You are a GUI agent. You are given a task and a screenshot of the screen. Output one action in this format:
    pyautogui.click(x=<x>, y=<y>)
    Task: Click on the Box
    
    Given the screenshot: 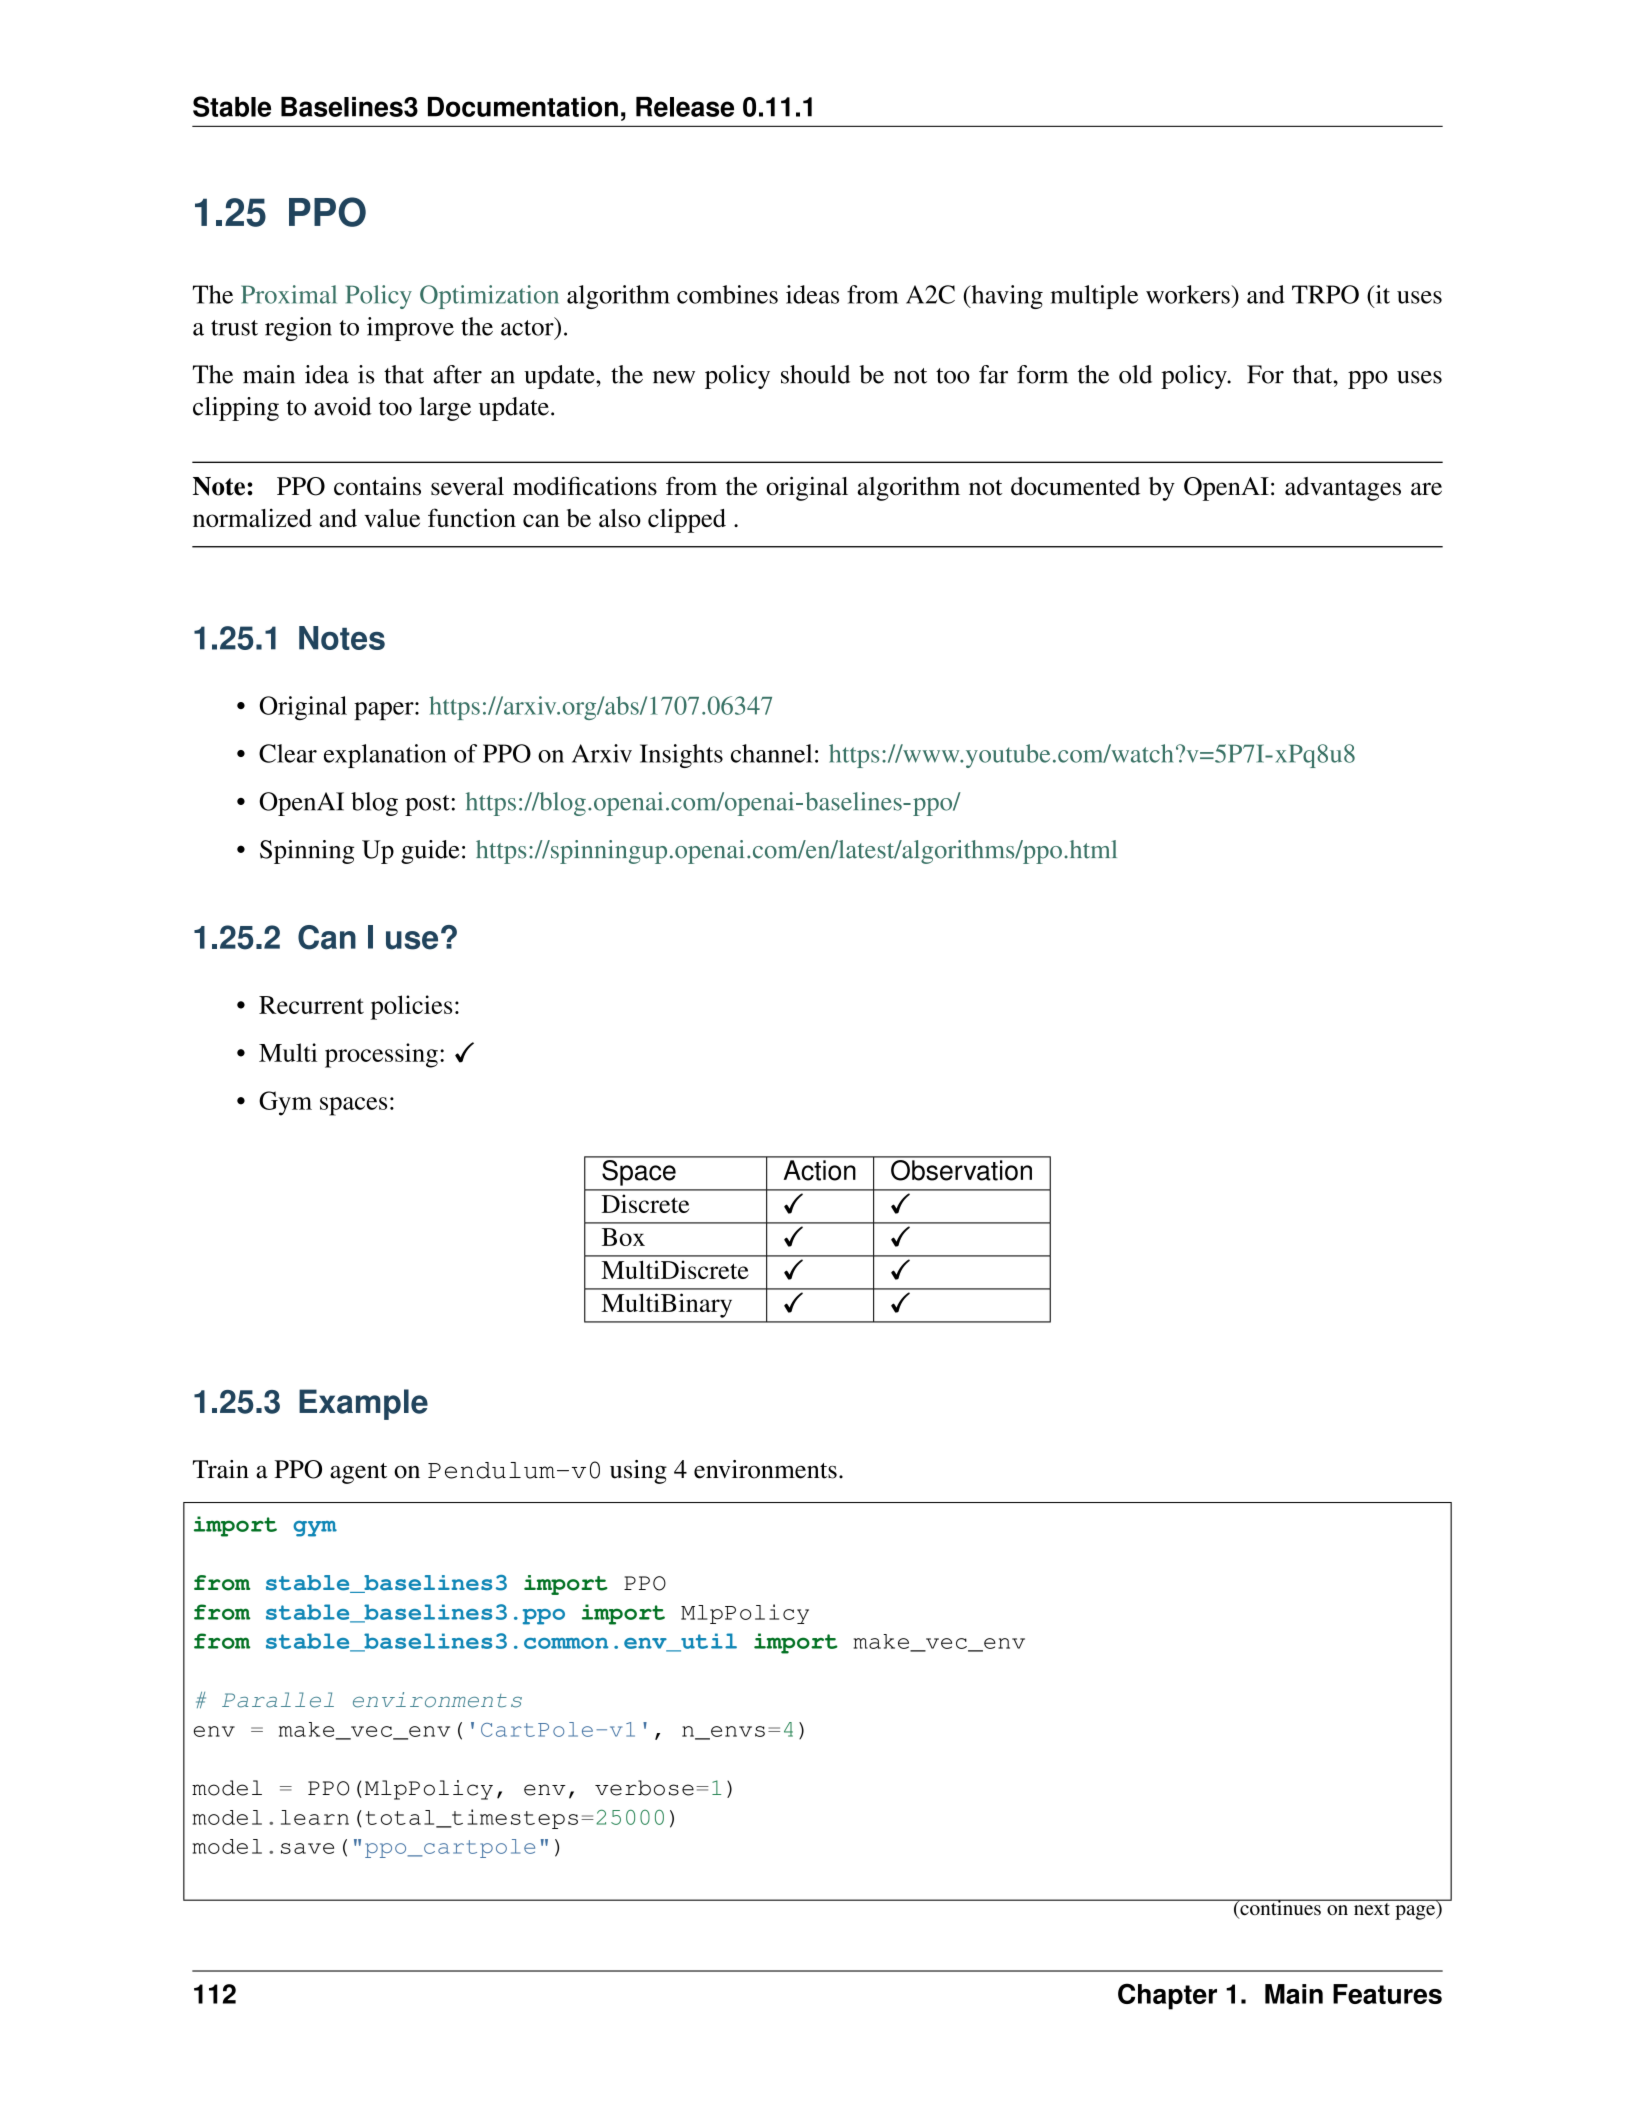 What is the action you would take?
    pyautogui.click(x=623, y=1237)
